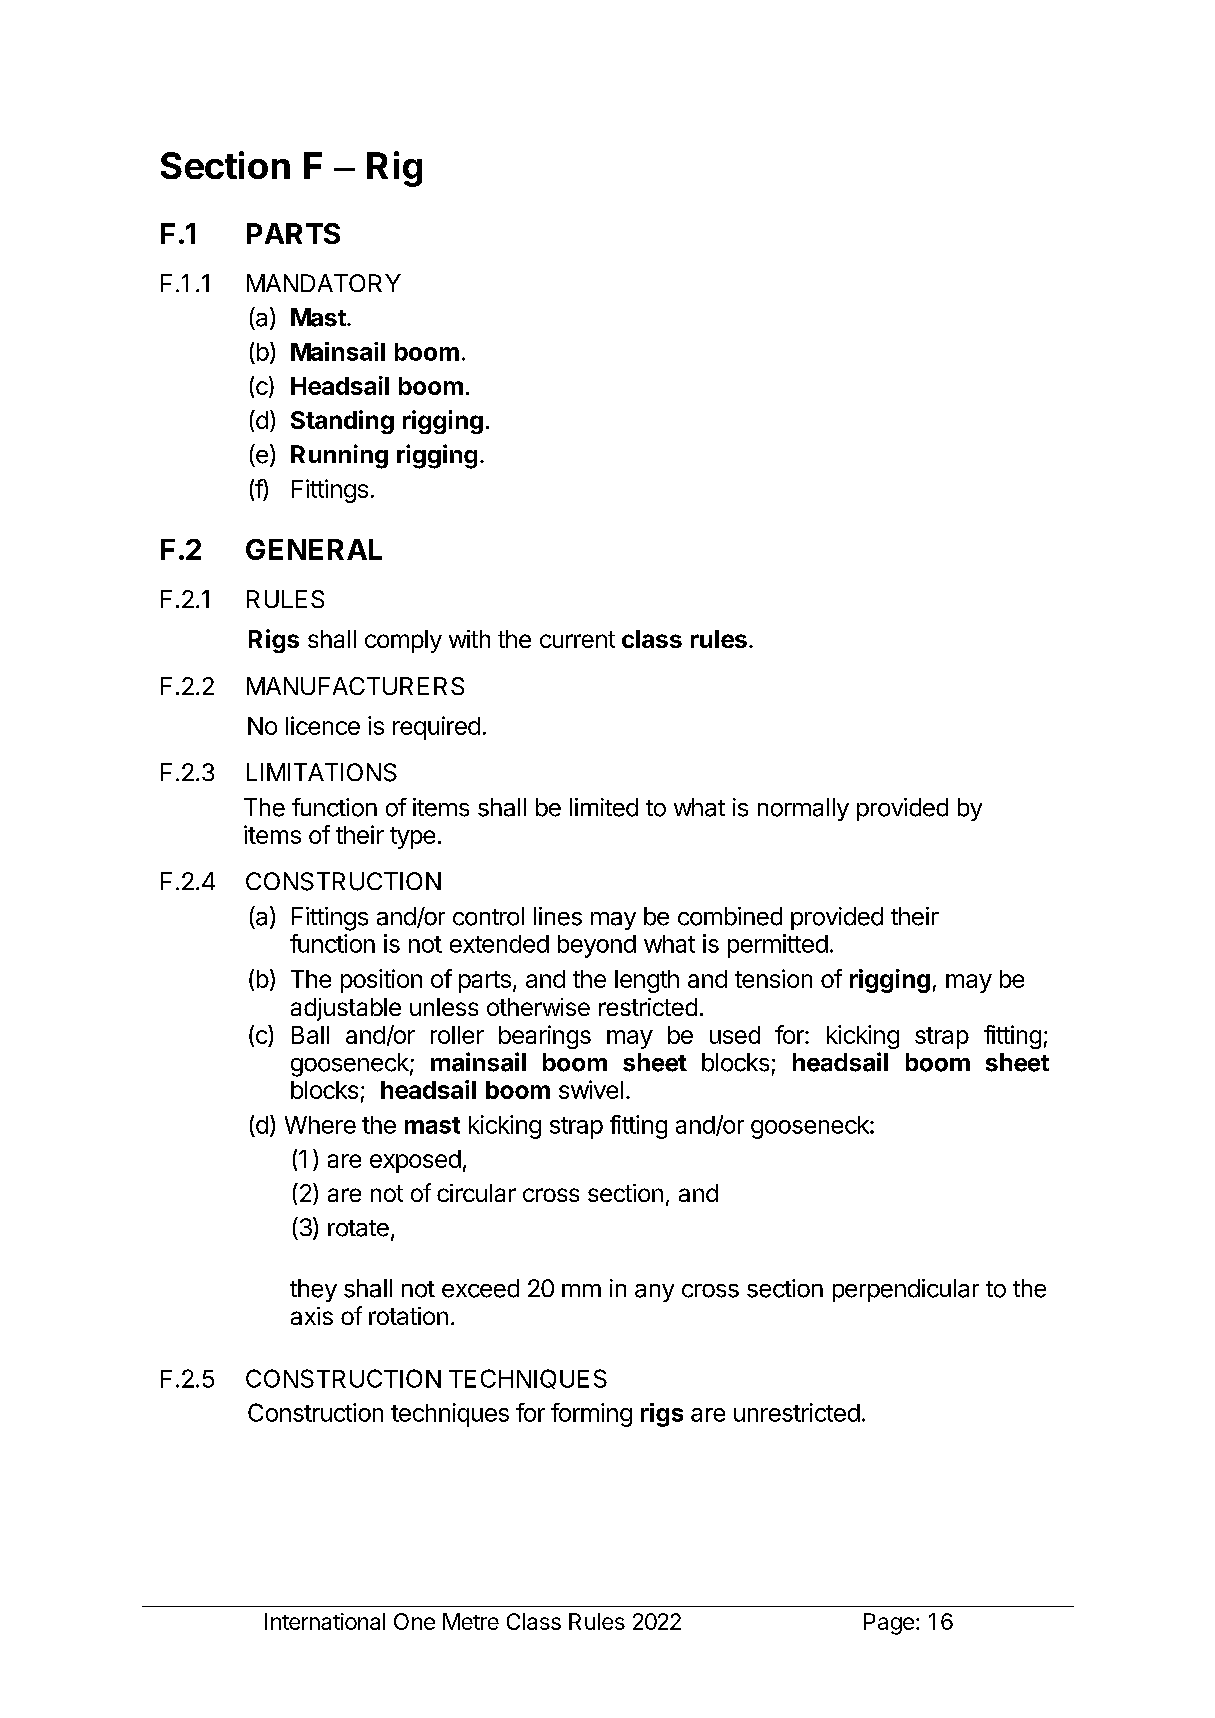  Describe the element at coordinates (577, 639) in the screenshot. I see `current` at that location.
